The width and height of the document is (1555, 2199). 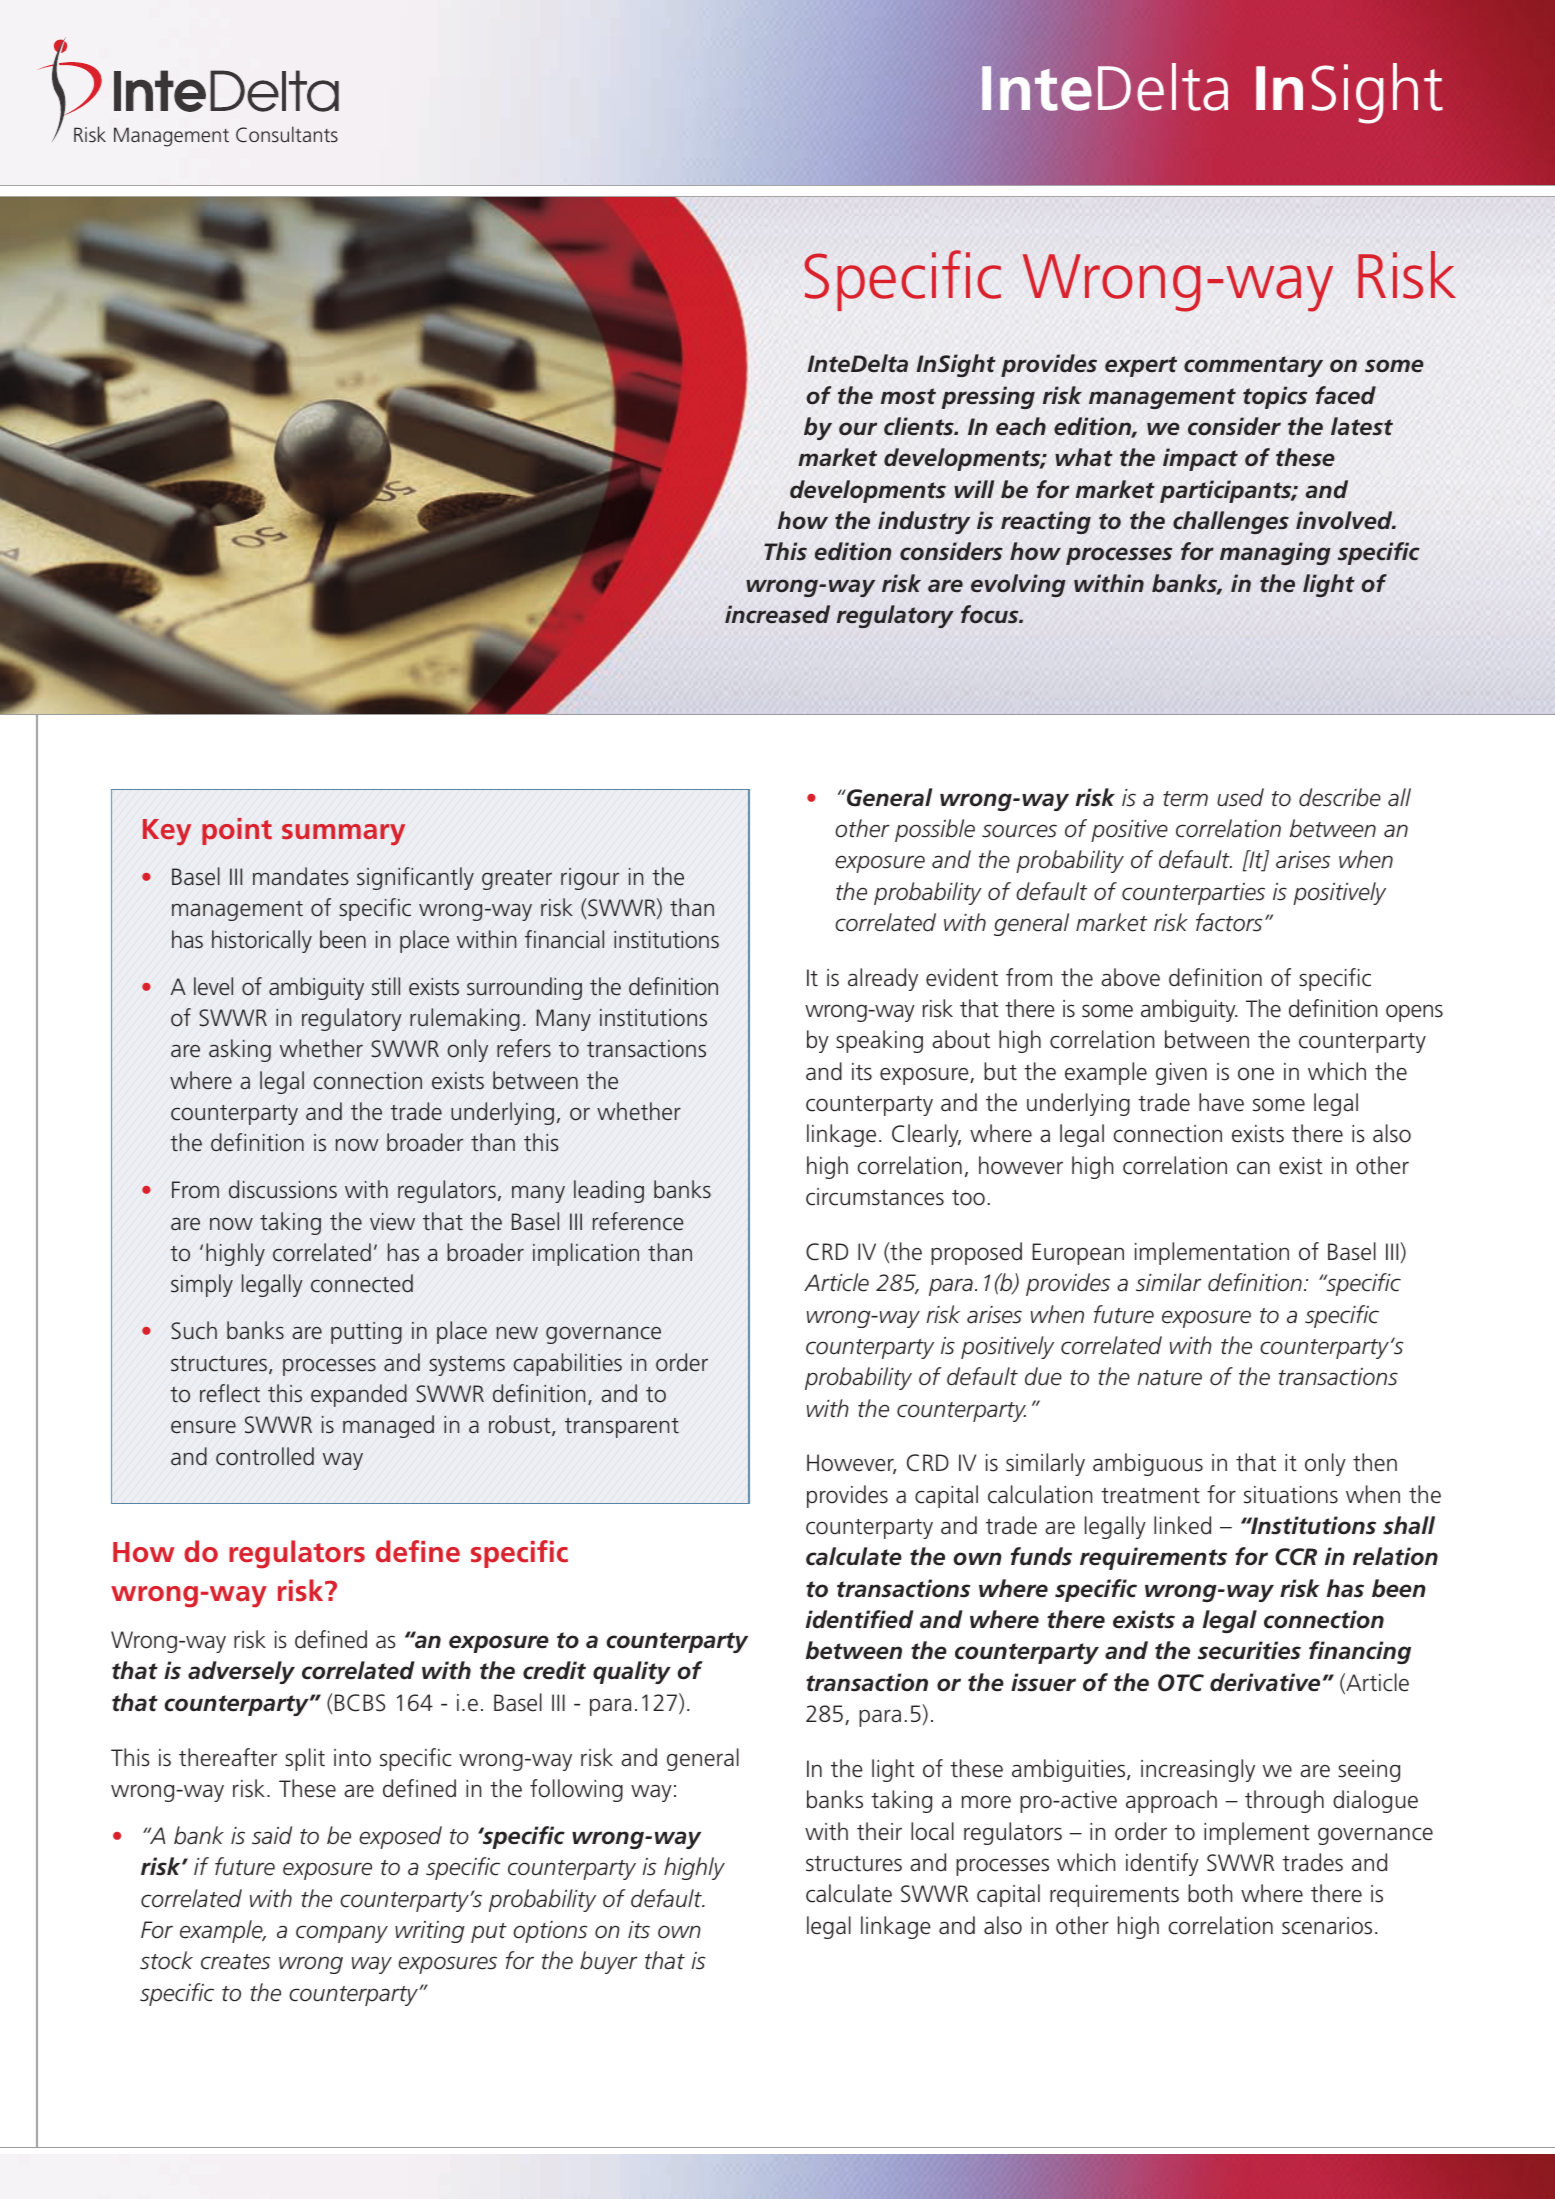 What do you see at coordinates (875, 1197) in the document?
I see `circumstances` at bounding box center [875, 1197].
